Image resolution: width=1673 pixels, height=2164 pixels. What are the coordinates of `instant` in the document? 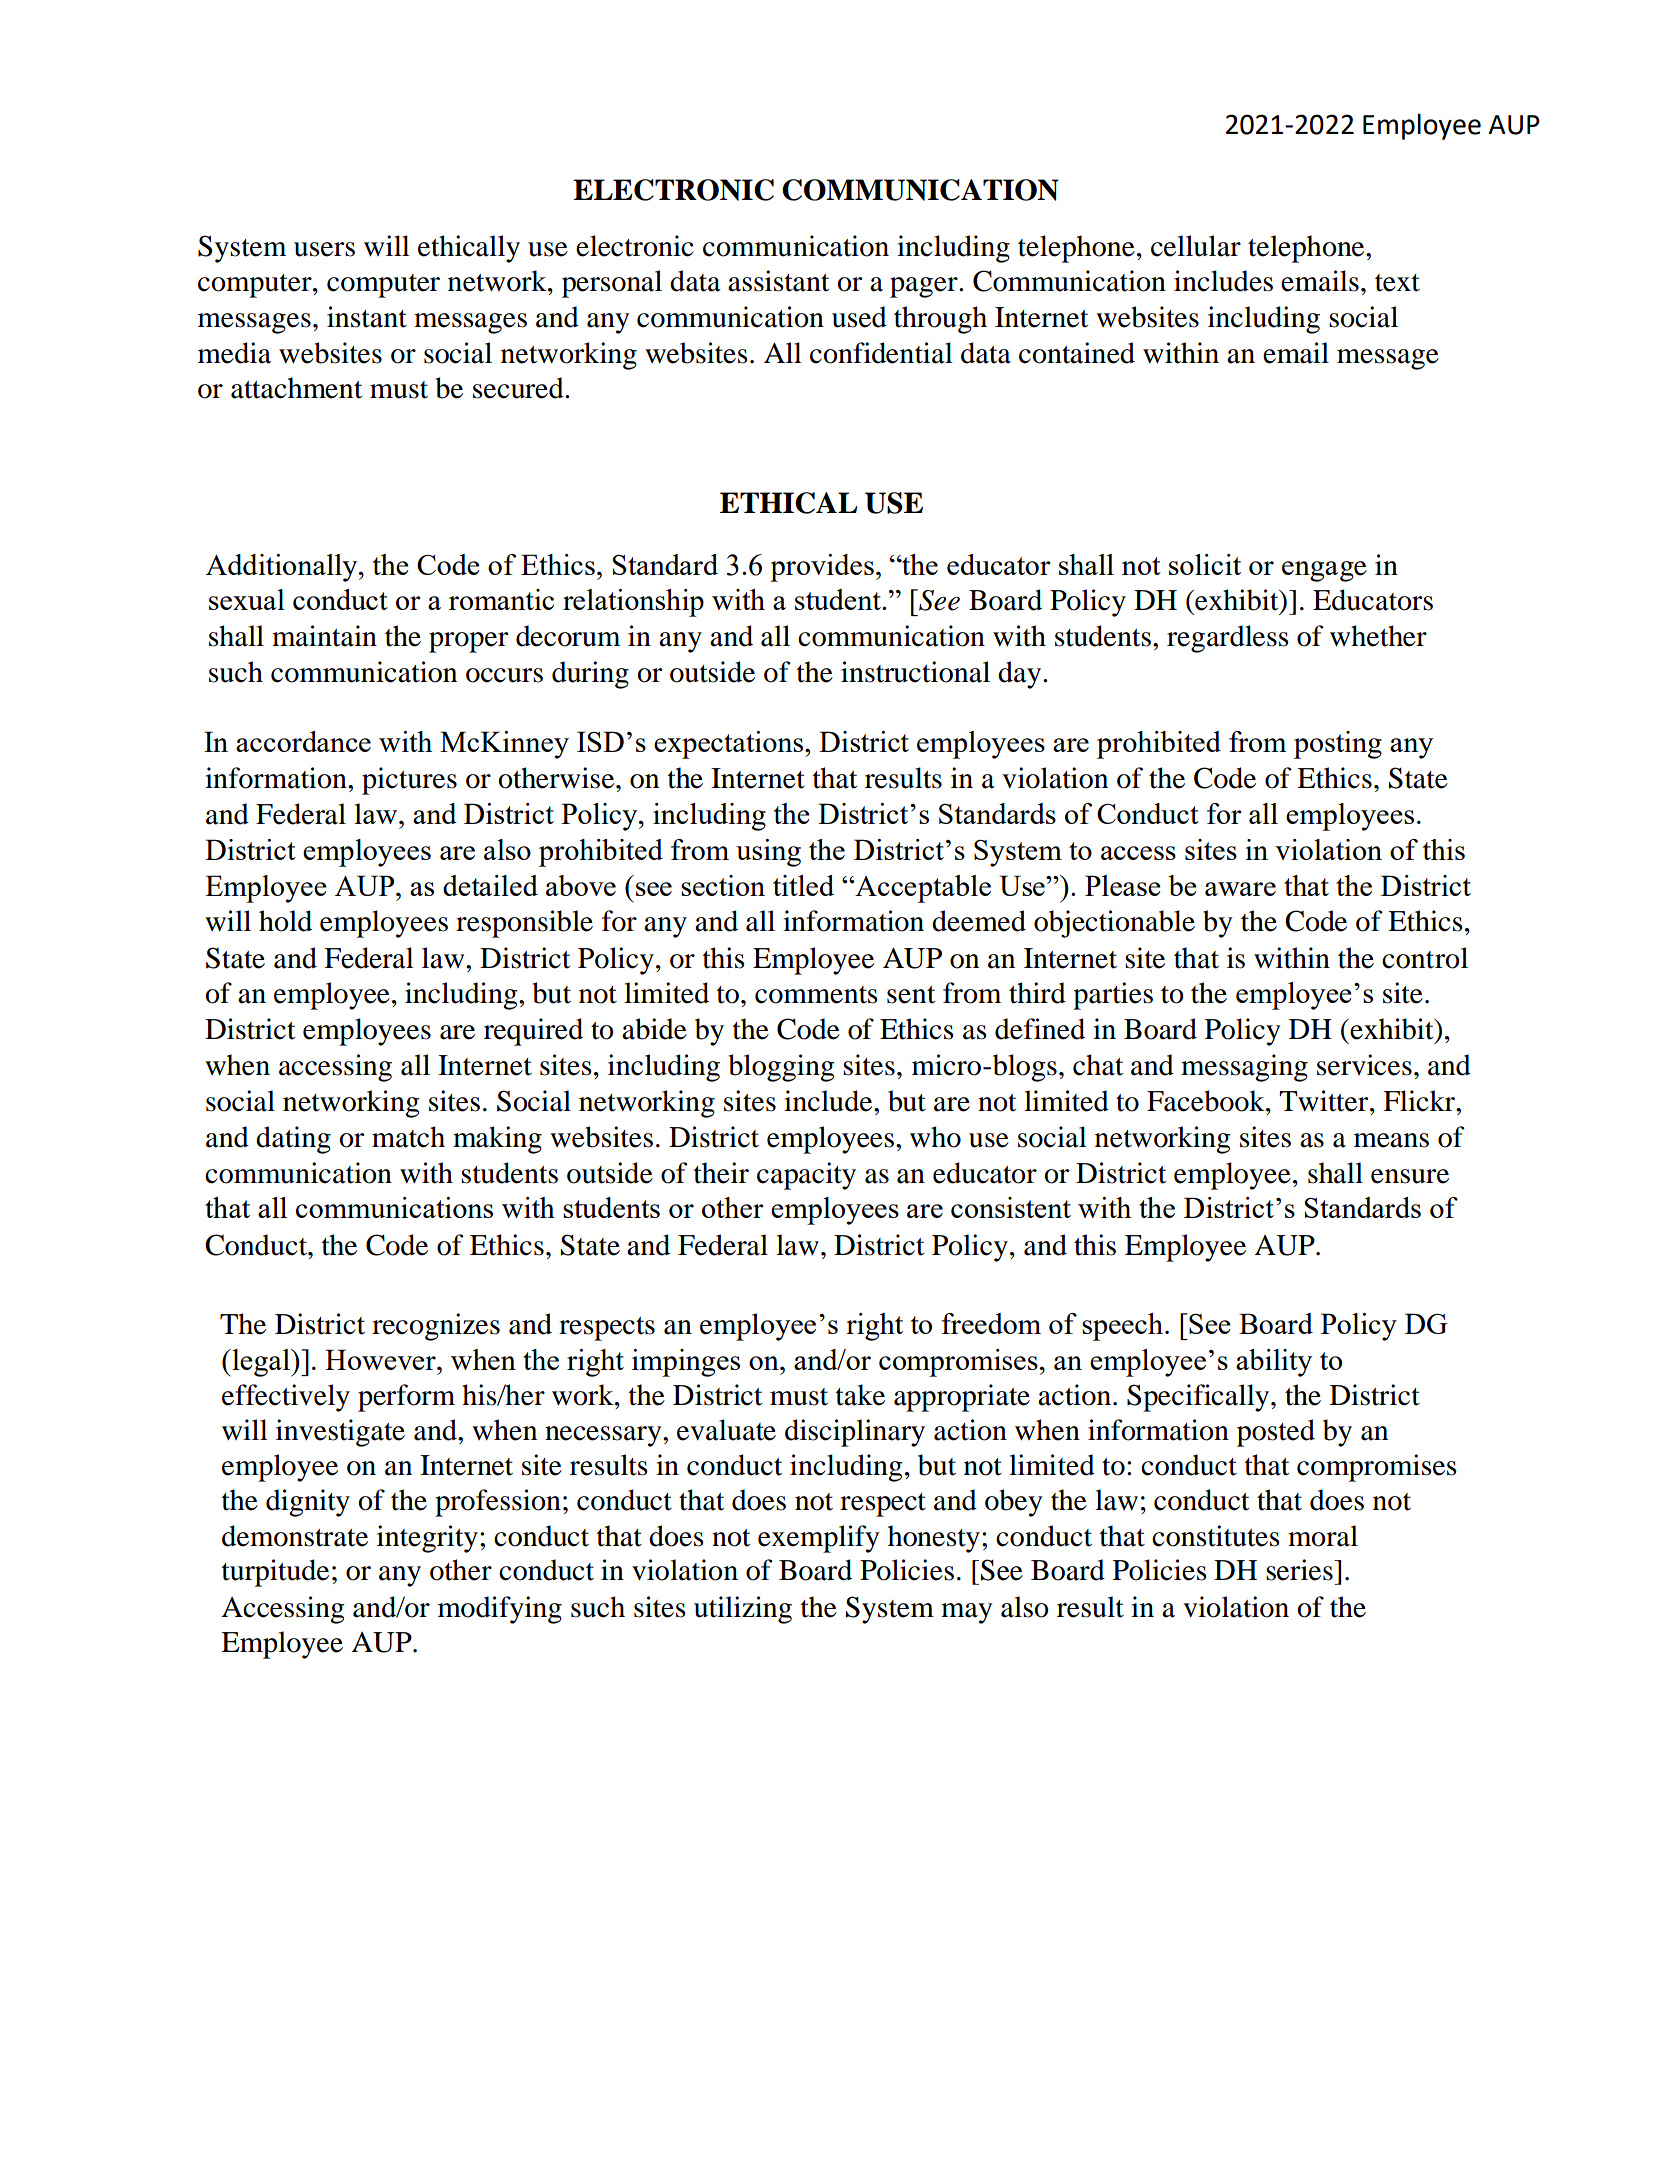 It's located at (367, 317).
